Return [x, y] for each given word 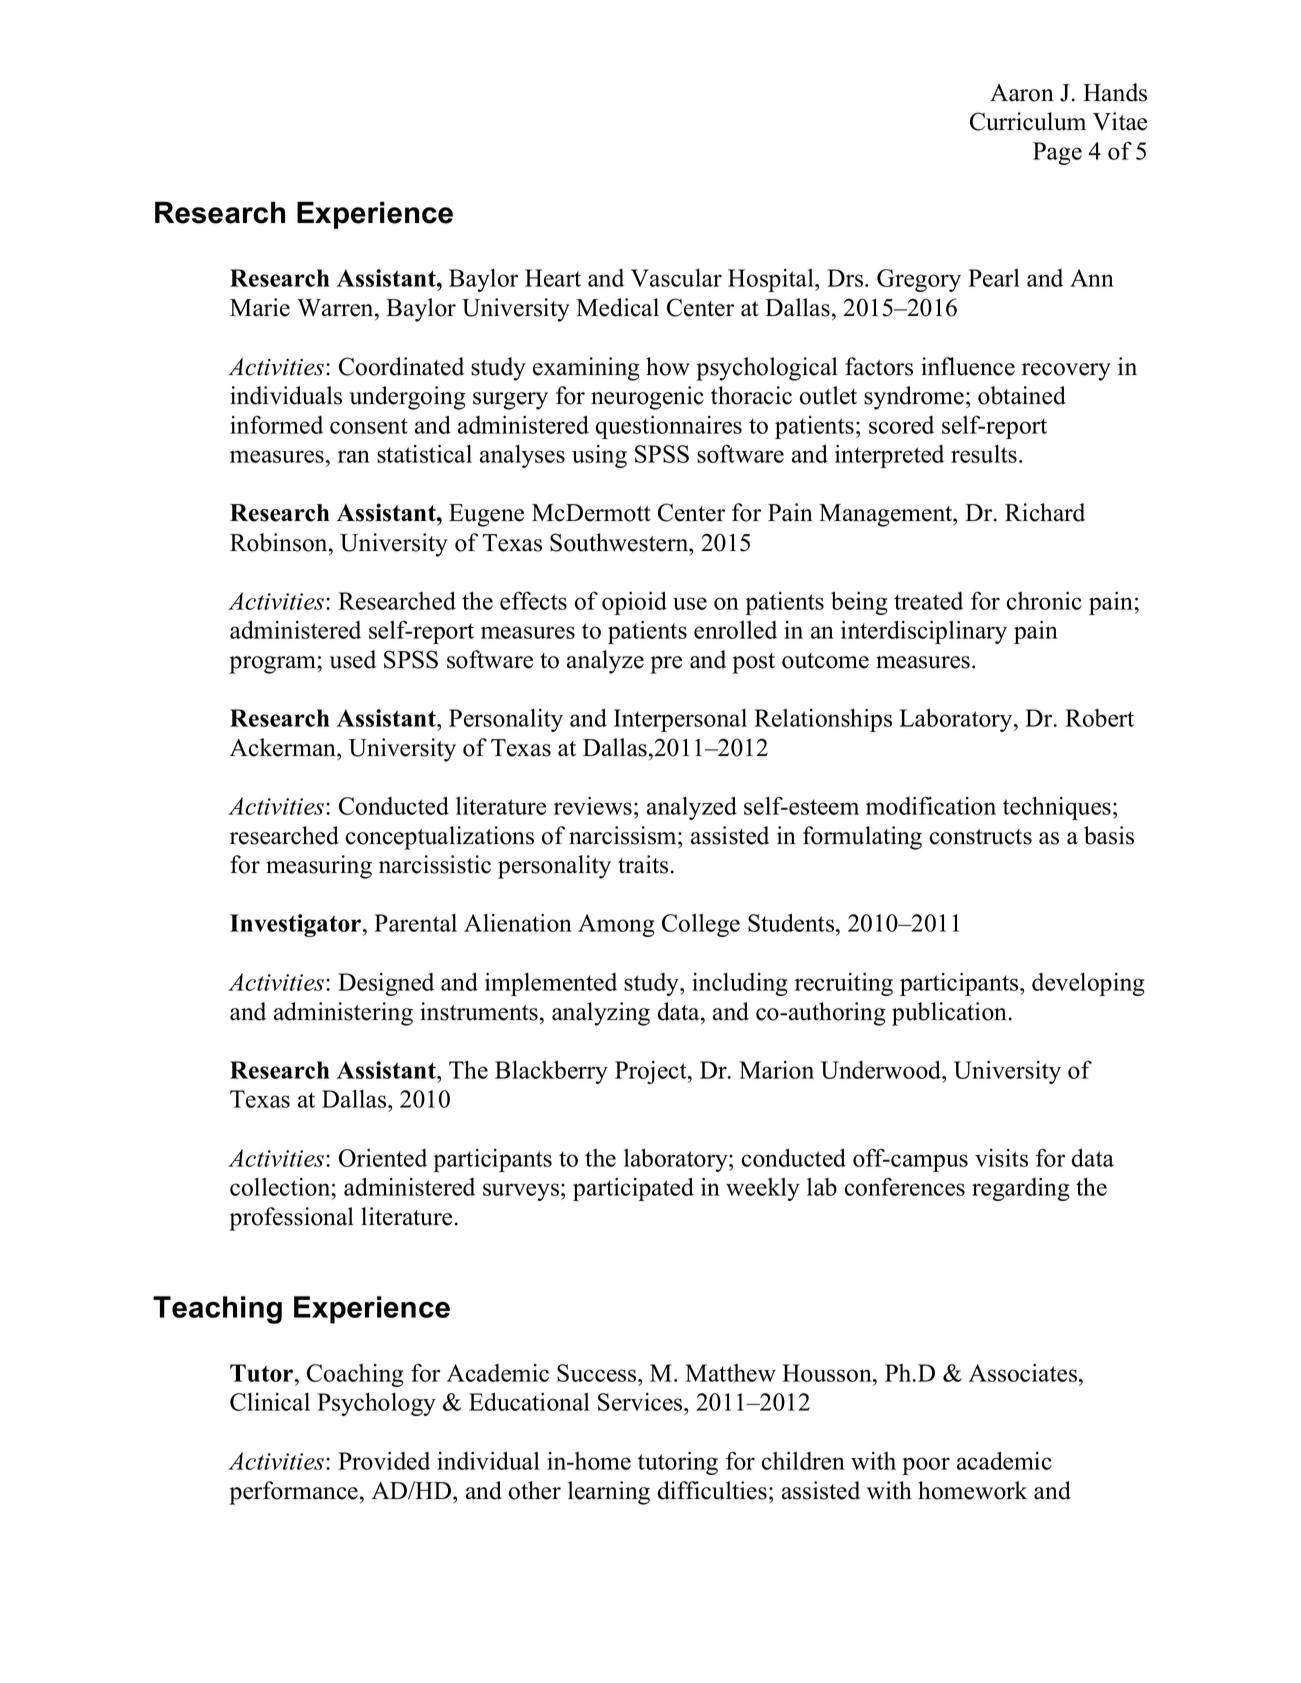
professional [291, 1219]
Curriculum [1028, 121]
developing [1088, 984]
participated [633, 1189]
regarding [1021, 1189]
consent [369, 426]
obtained [1022, 395]
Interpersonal [680, 720]
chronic [1044, 601]
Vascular [676, 278]
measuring [319, 867]
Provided [384, 1461]
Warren [336, 308]
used [353, 659]
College [701, 925]
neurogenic [647, 398]
